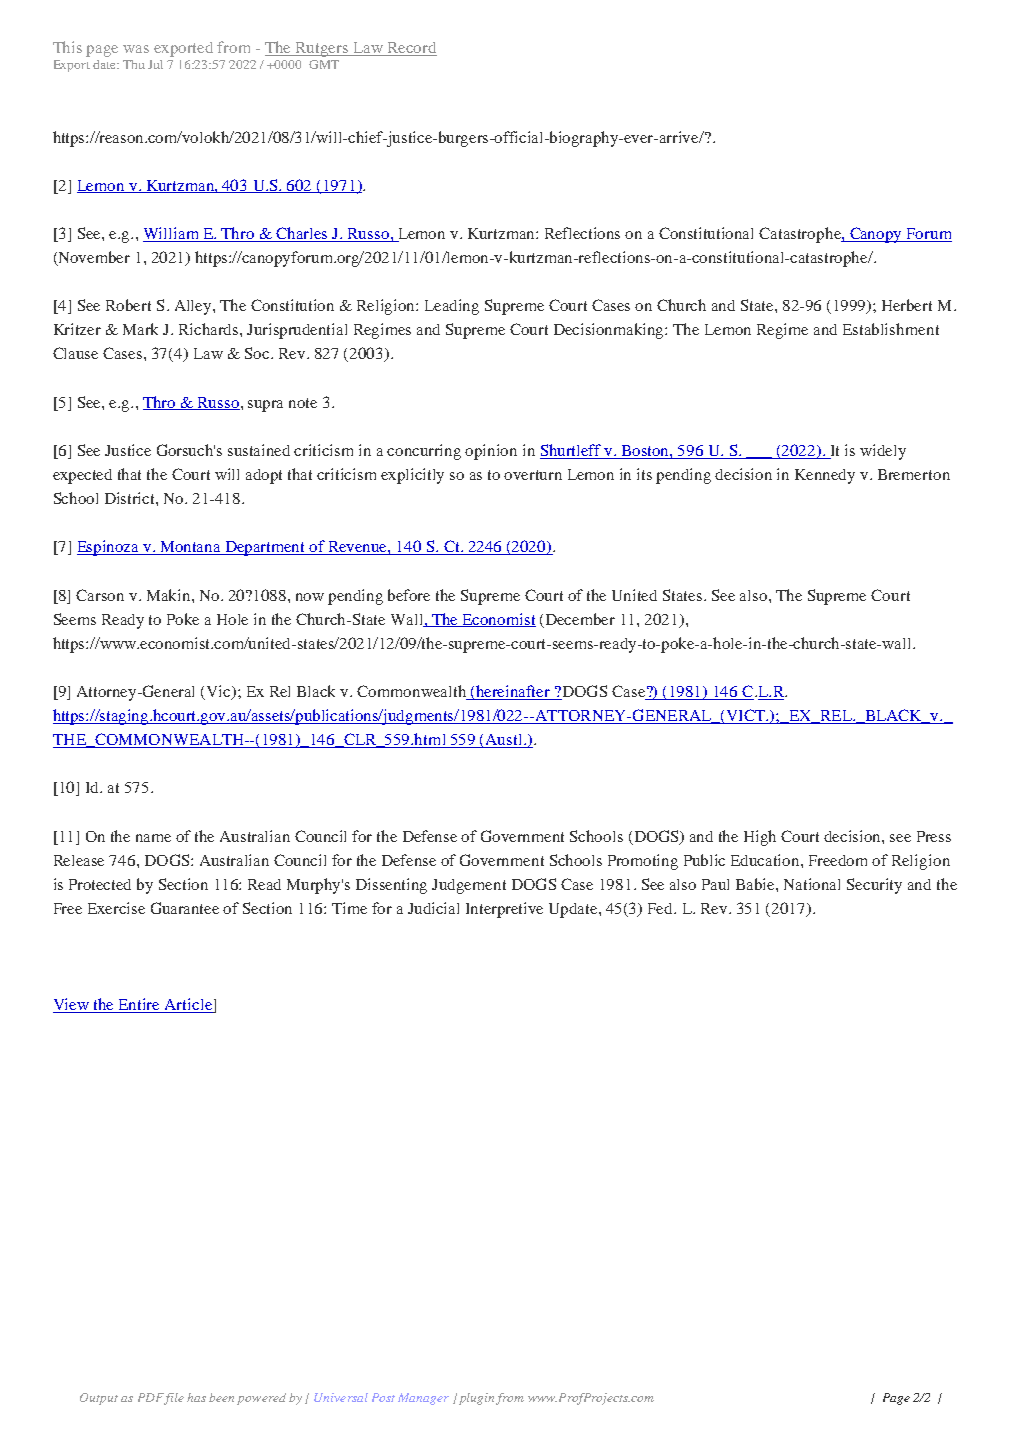 Image resolution: width=1012 pixels, height=1432 pixels. Describe the element at coordinates (153, 838) in the screenshot. I see `name` at that location.
